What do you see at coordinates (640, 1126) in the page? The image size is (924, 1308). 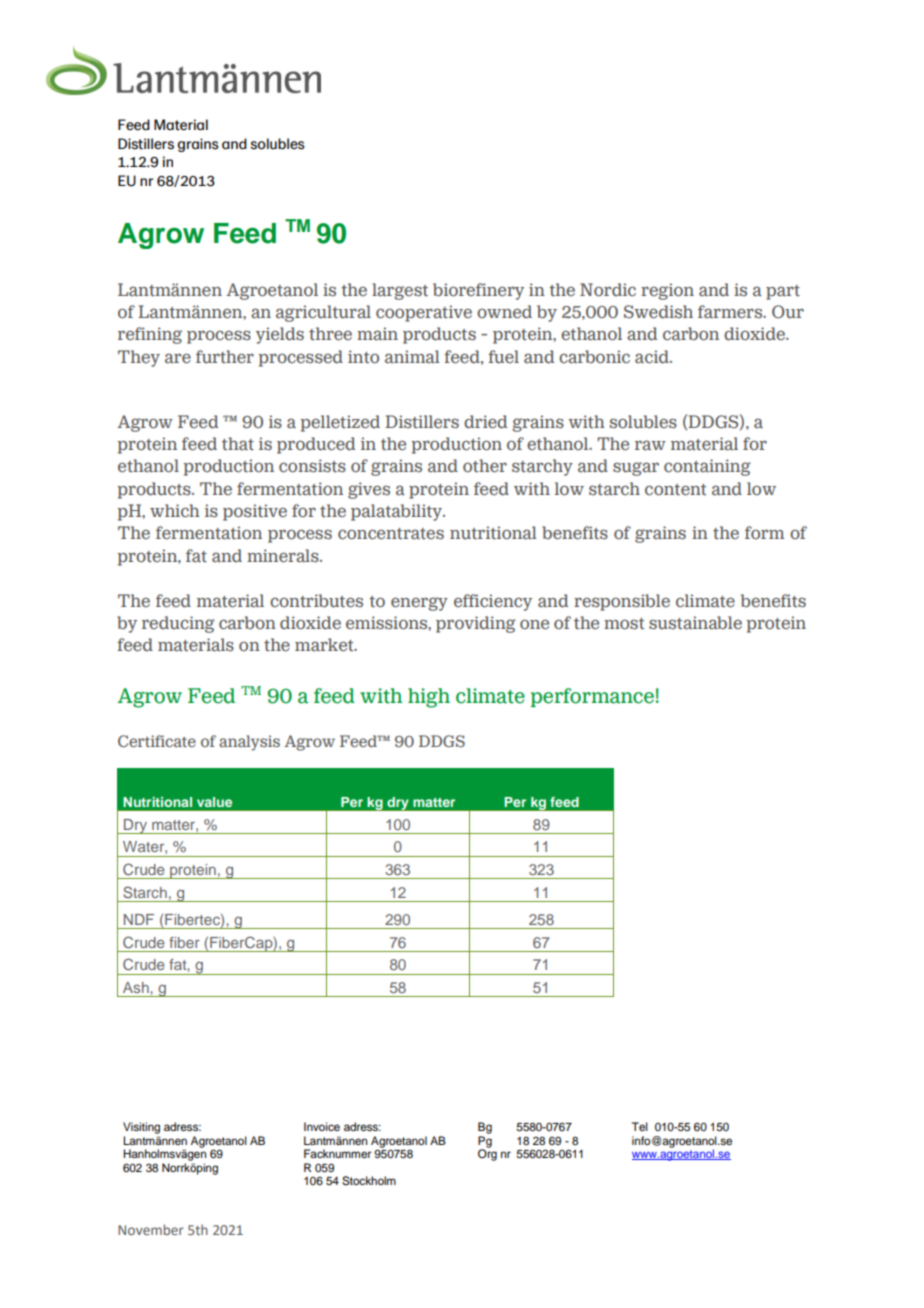 I see `Tel` at bounding box center [640, 1126].
